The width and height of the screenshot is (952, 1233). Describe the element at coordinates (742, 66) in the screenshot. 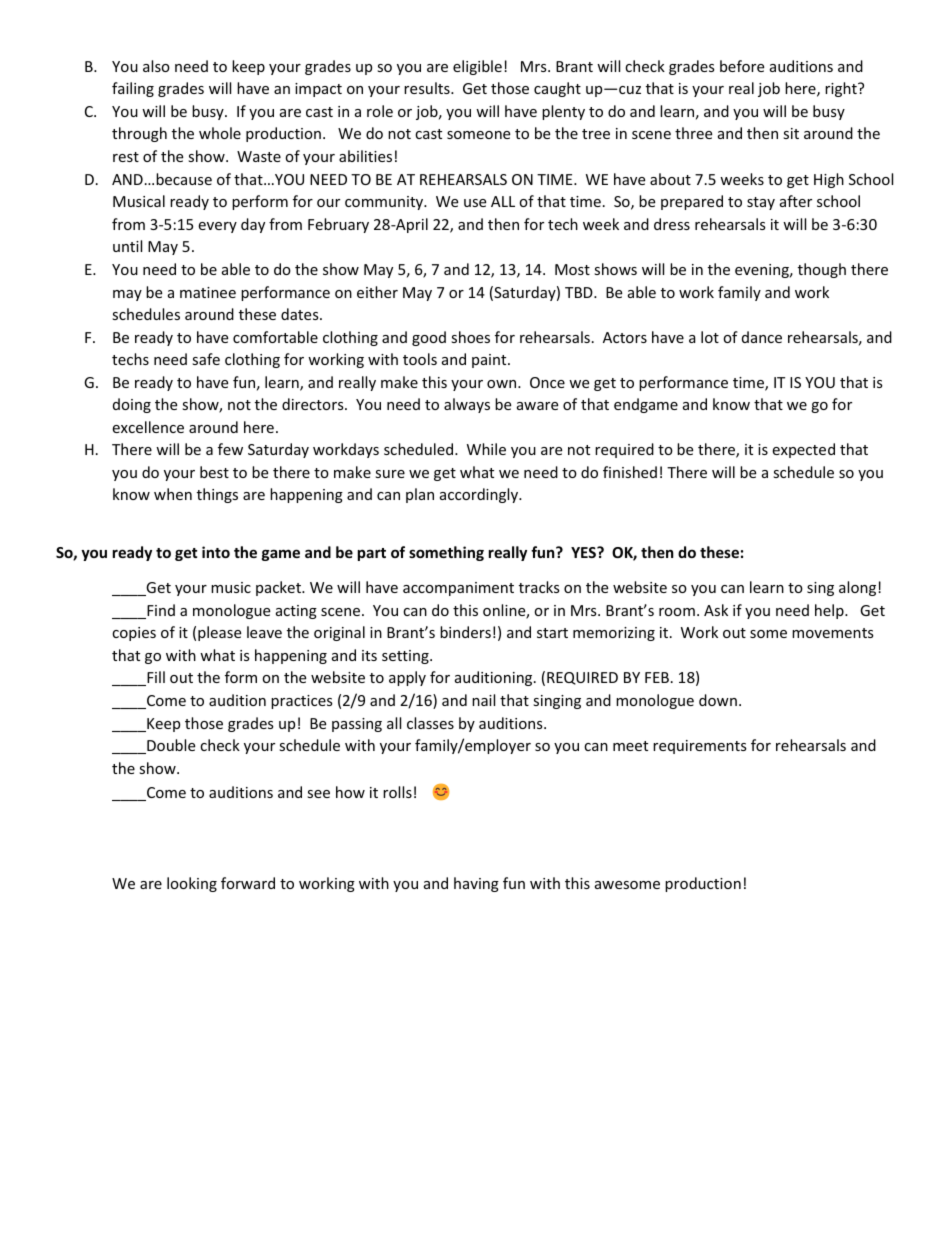

I see `before` at that location.
